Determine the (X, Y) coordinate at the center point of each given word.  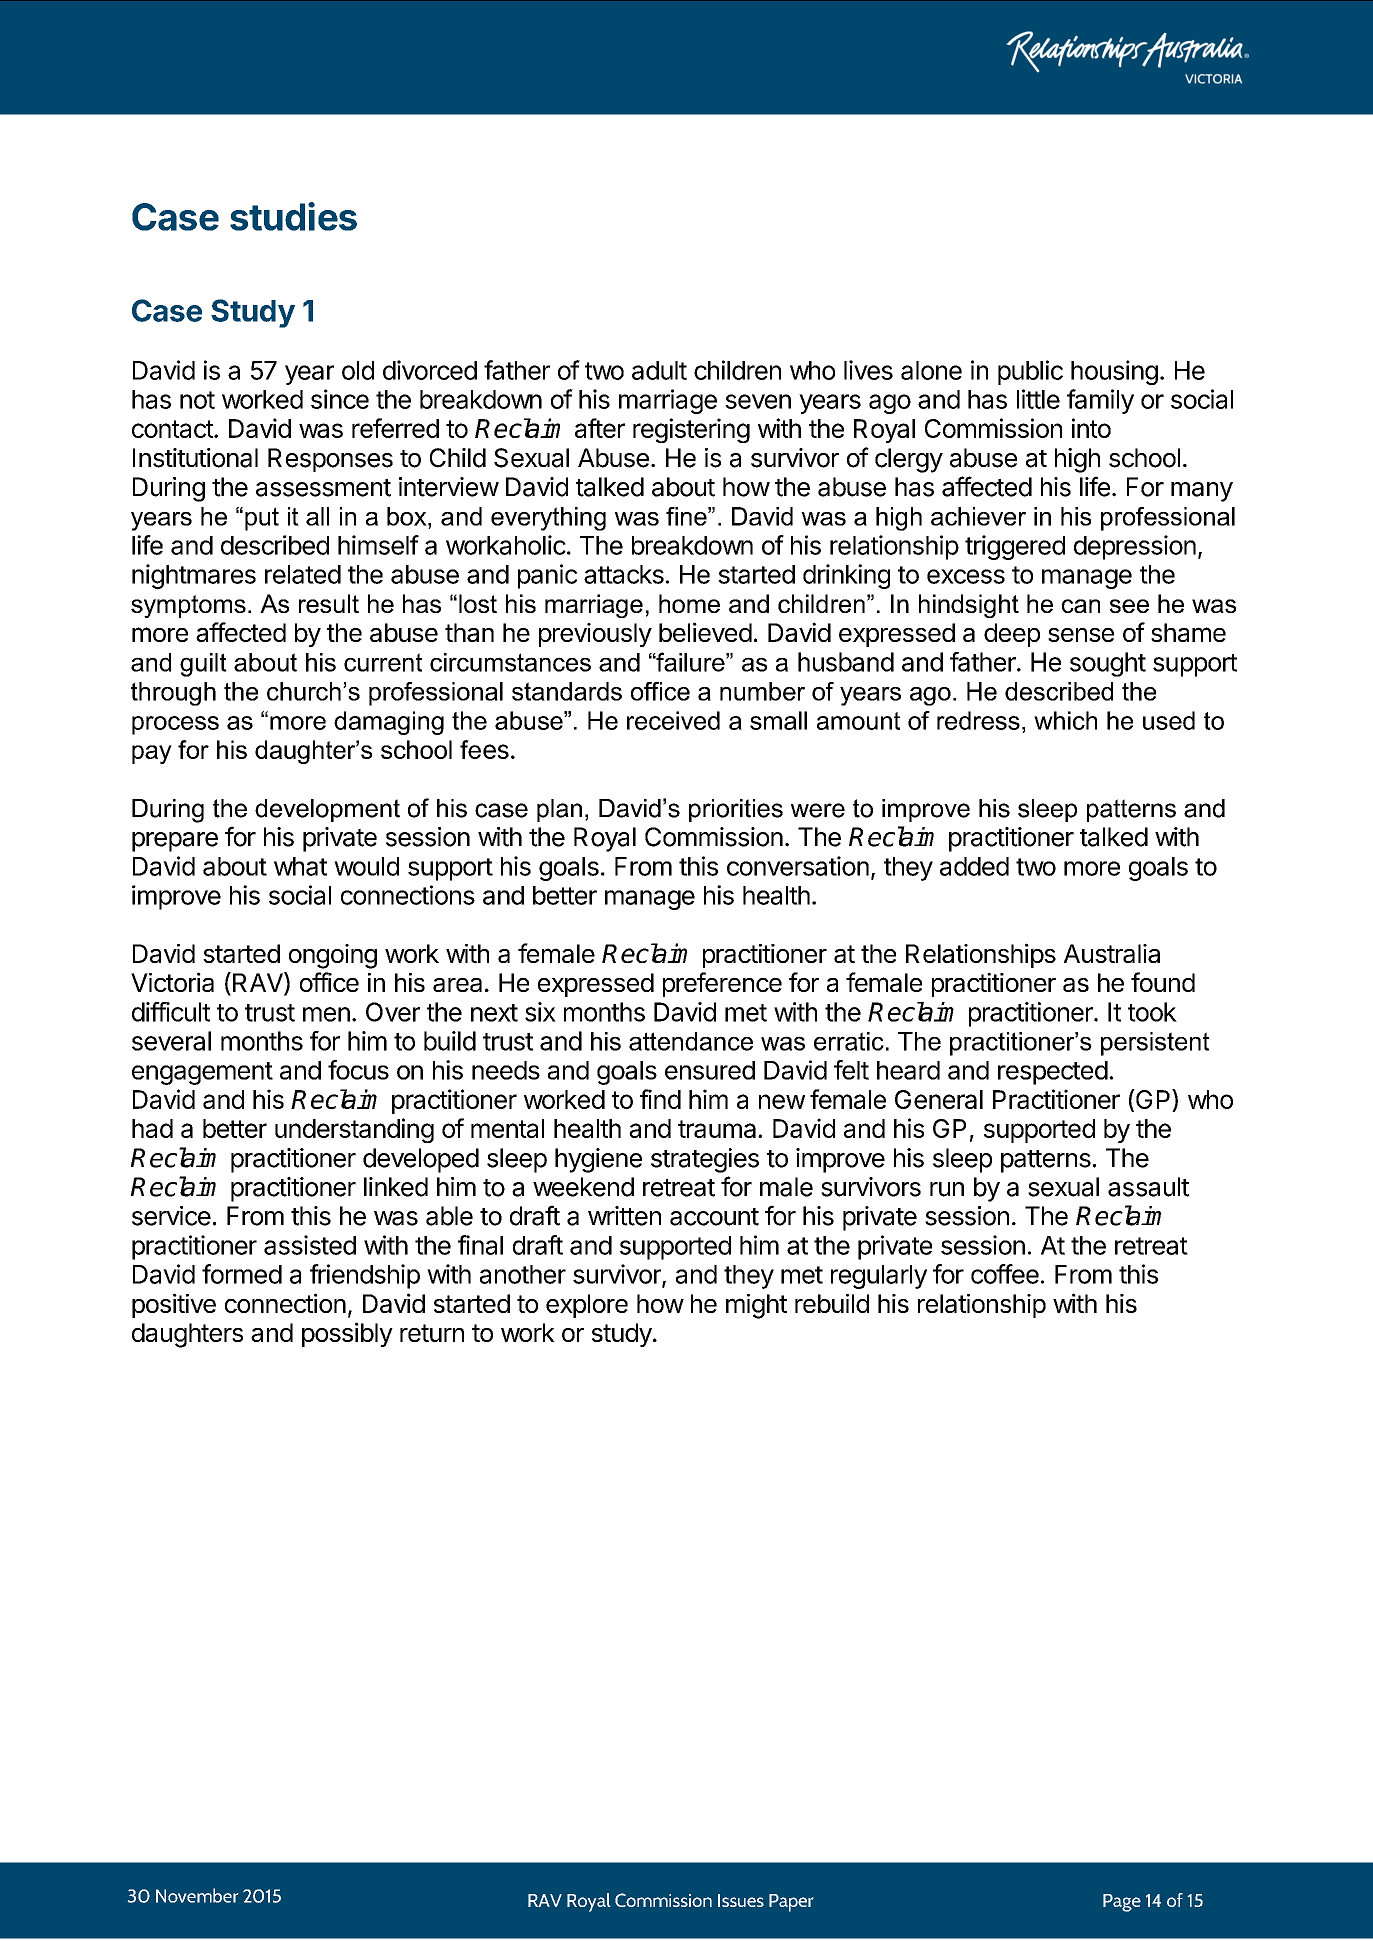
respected (1053, 1073)
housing (1114, 372)
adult (659, 370)
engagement (202, 1073)
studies (293, 216)
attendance (691, 1041)
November (197, 1895)
